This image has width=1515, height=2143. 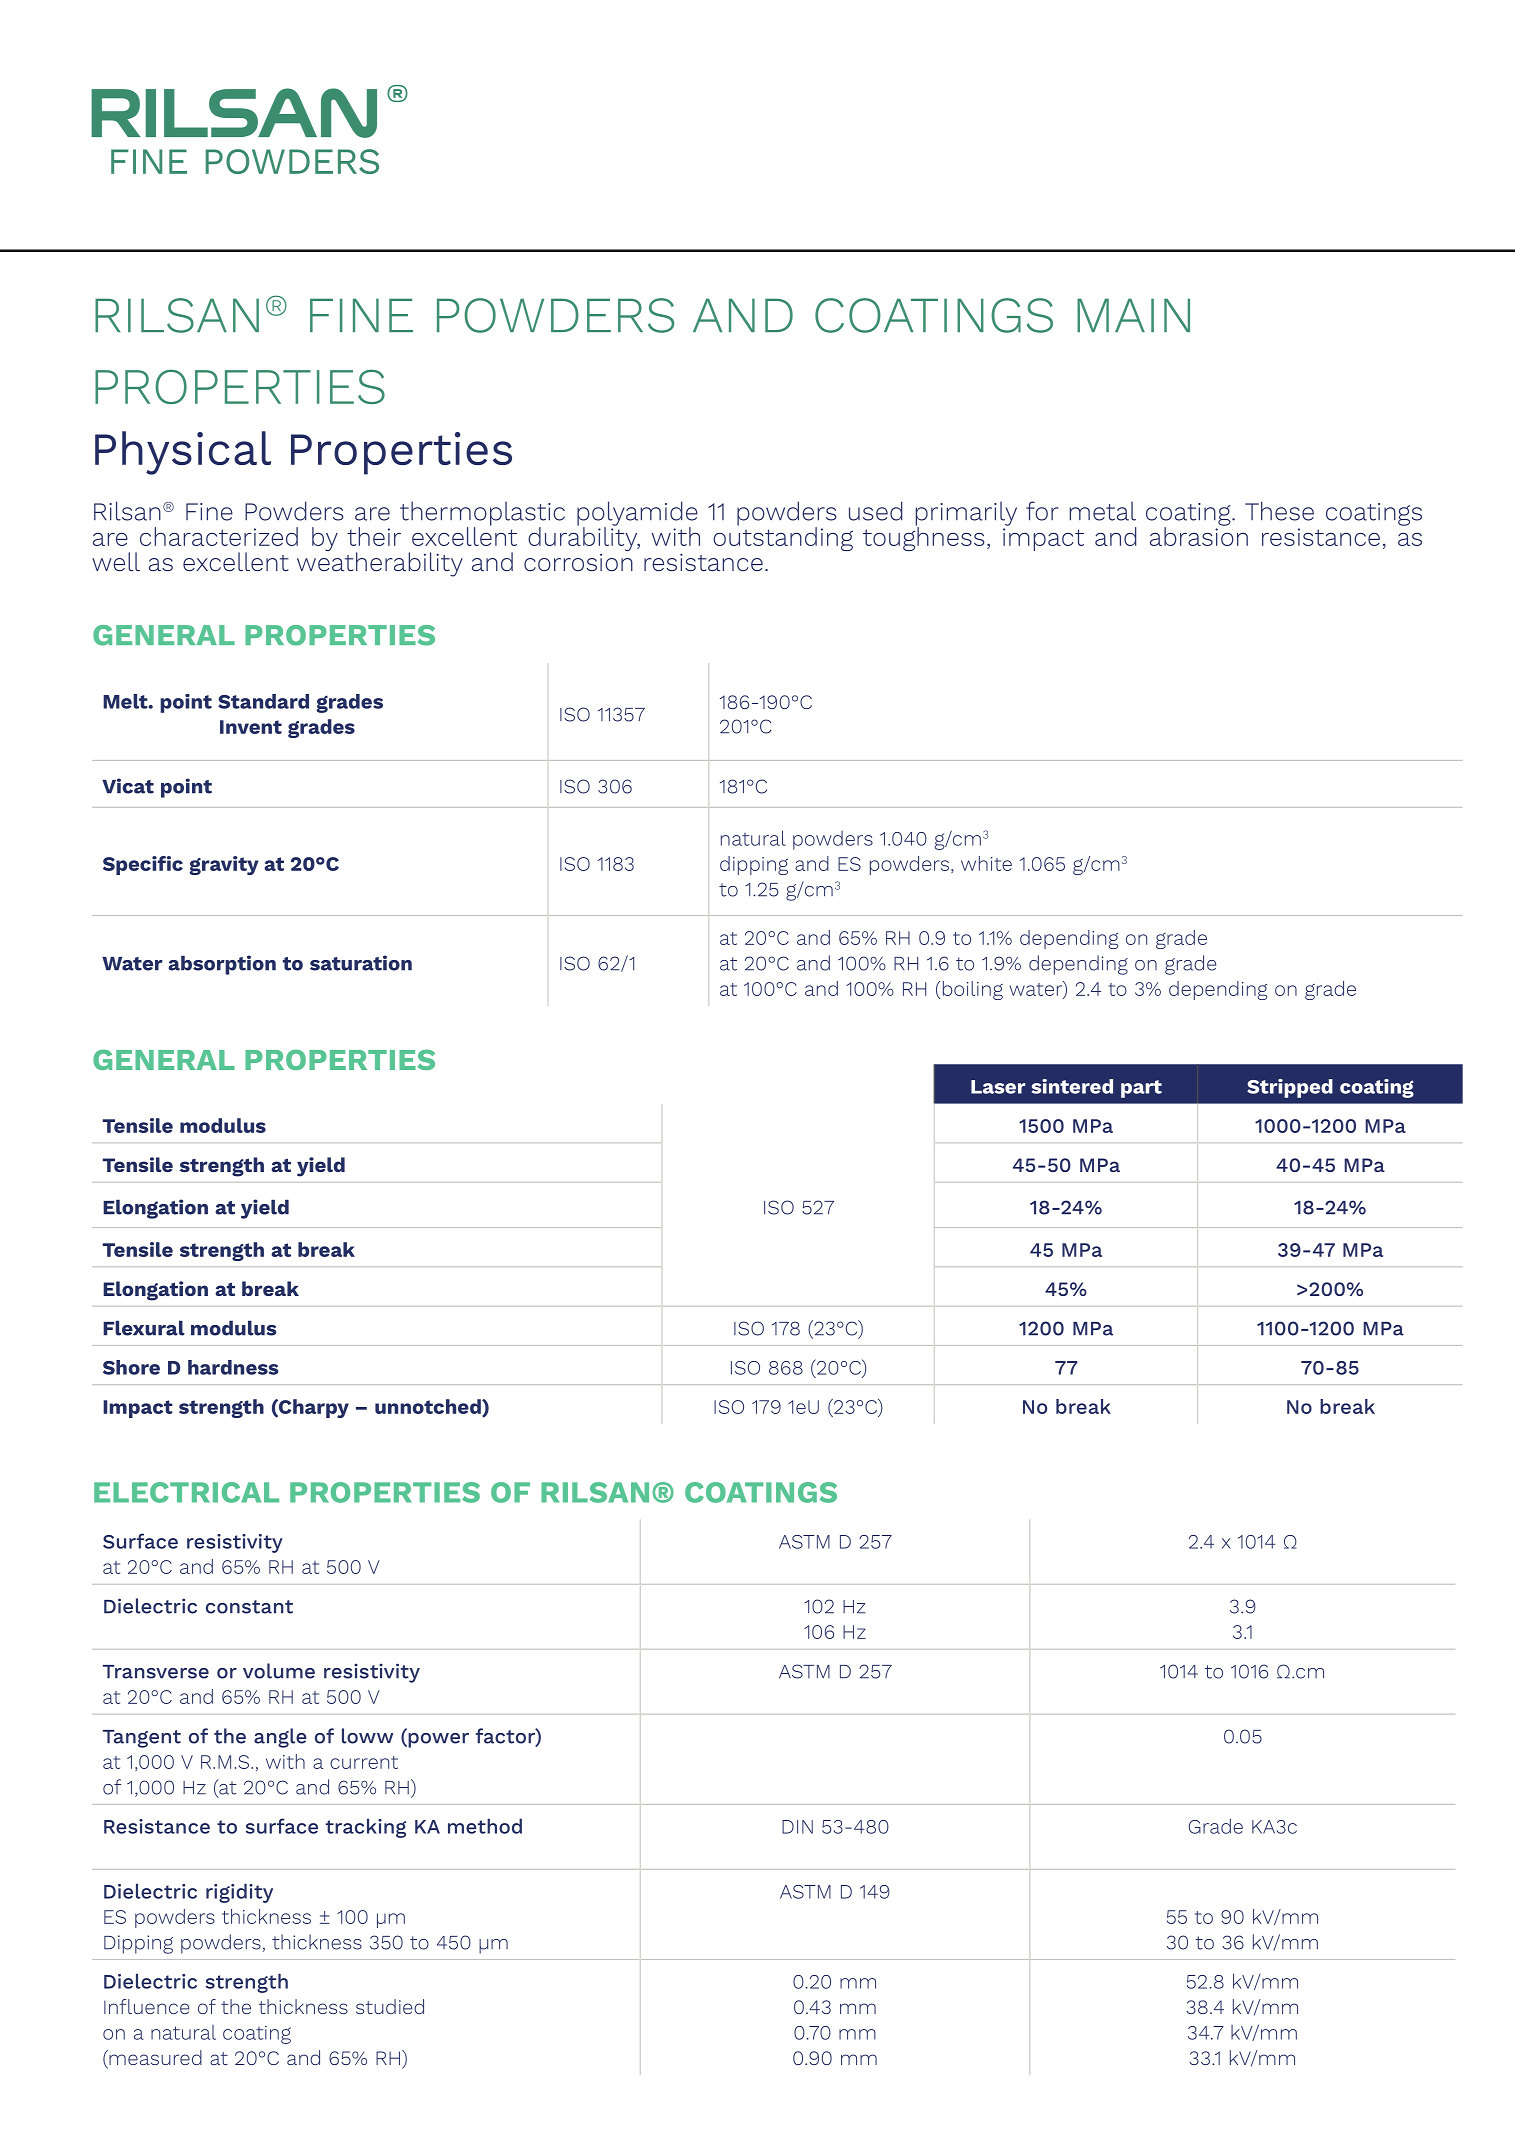 I want to click on power, so click(x=437, y=1740).
